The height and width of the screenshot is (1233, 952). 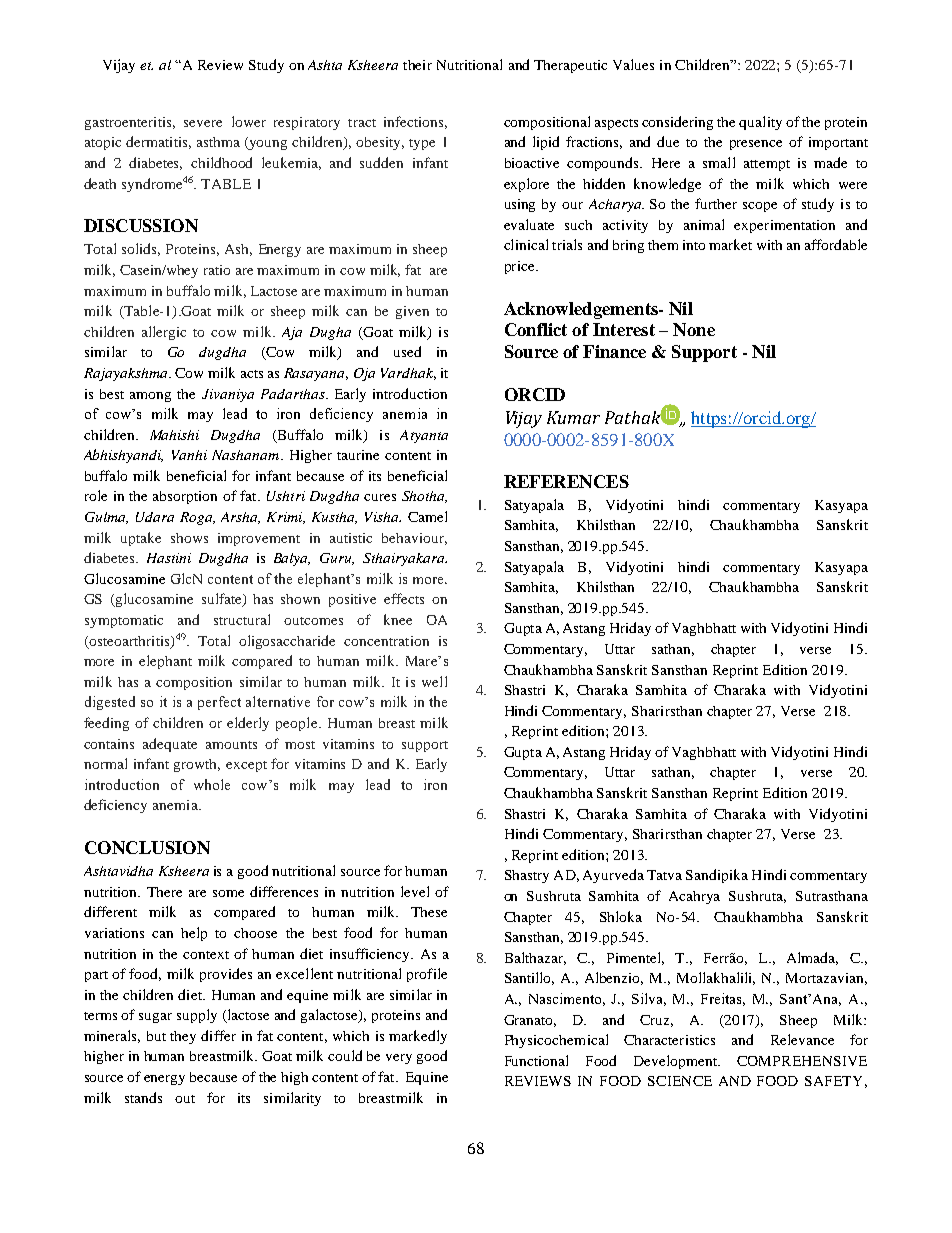 I want to click on their, so click(x=417, y=65).
